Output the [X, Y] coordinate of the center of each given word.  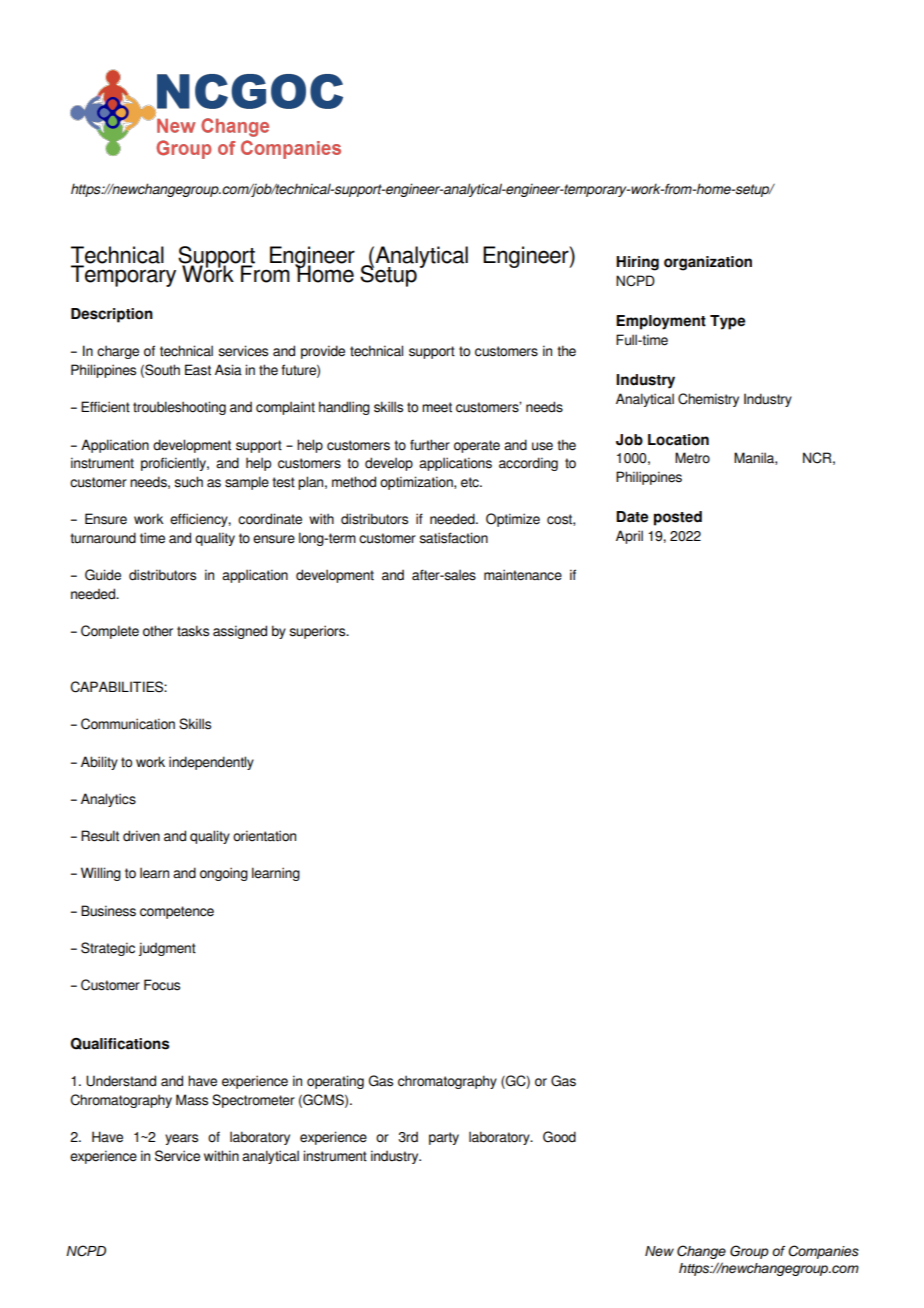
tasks [193, 631]
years [181, 1139]
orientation [264, 836]
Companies [823, 1252]
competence [177, 912]
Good [559, 1137]
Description [112, 315]
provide [323, 352]
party [444, 1138]
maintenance [523, 575]
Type [727, 322]
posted [678, 518]
